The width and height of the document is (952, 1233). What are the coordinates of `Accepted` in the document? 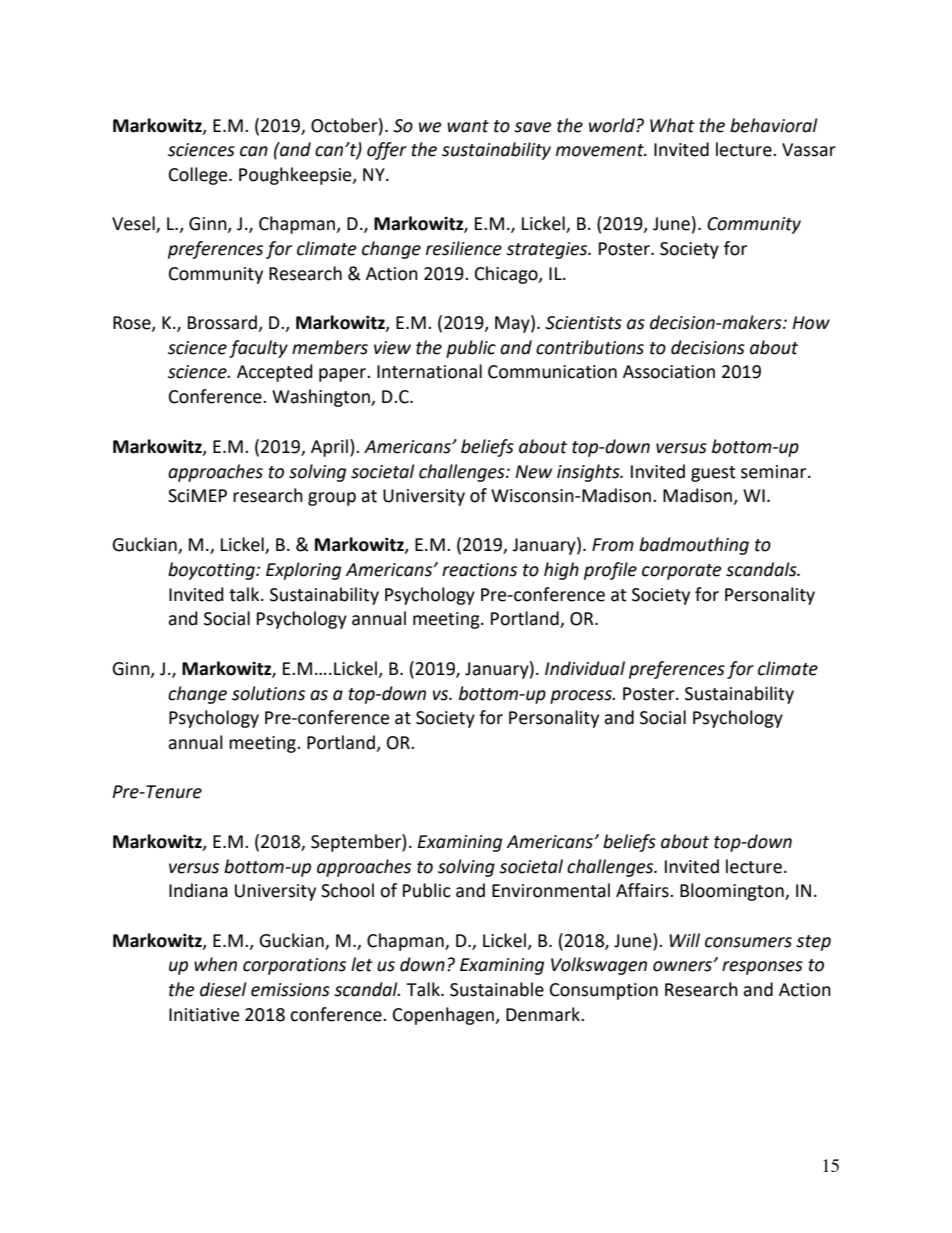 It's located at (275, 373).
